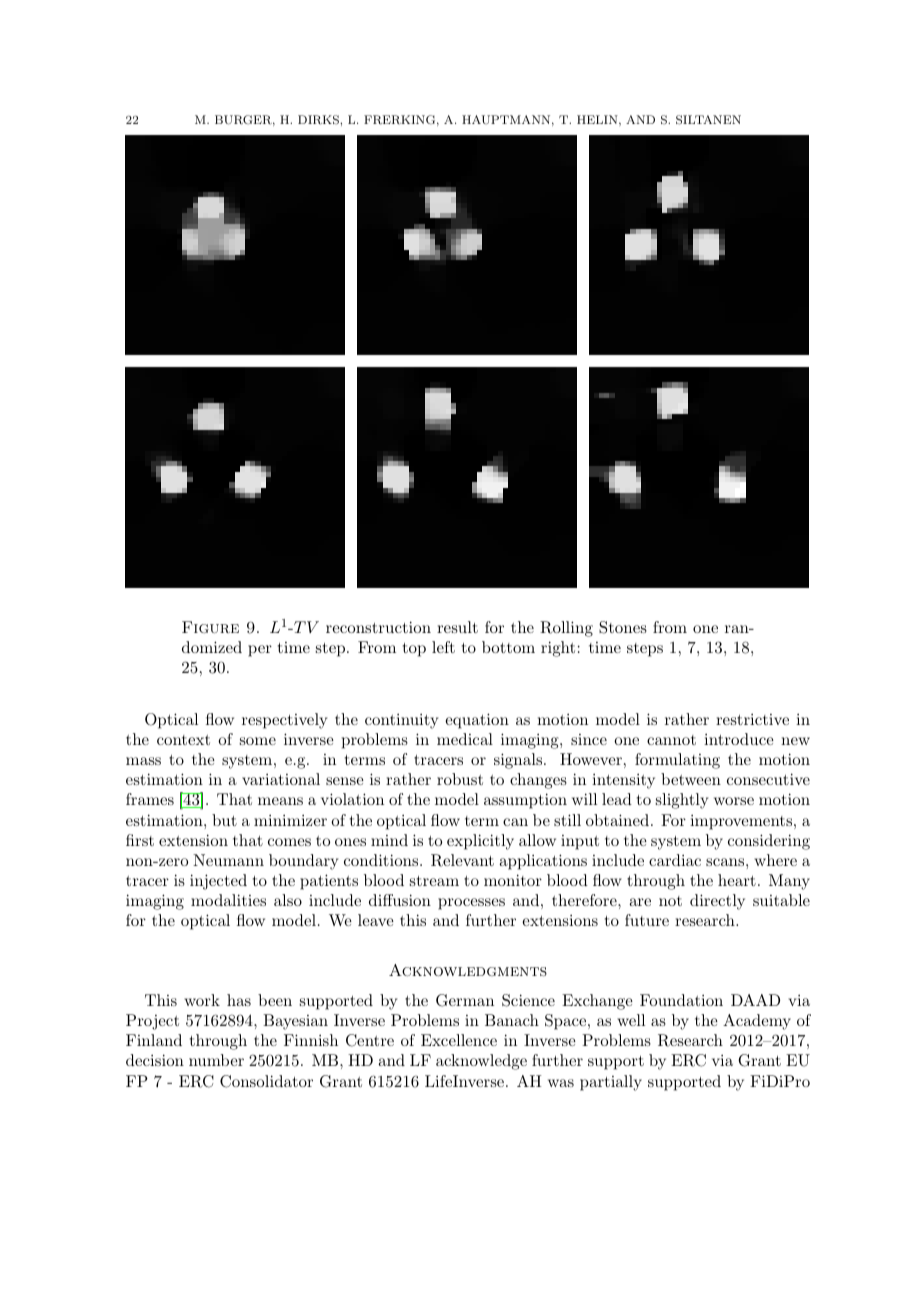  What do you see at coordinates (216, 1060) in the document?
I see `number` at bounding box center [216, 1060].
